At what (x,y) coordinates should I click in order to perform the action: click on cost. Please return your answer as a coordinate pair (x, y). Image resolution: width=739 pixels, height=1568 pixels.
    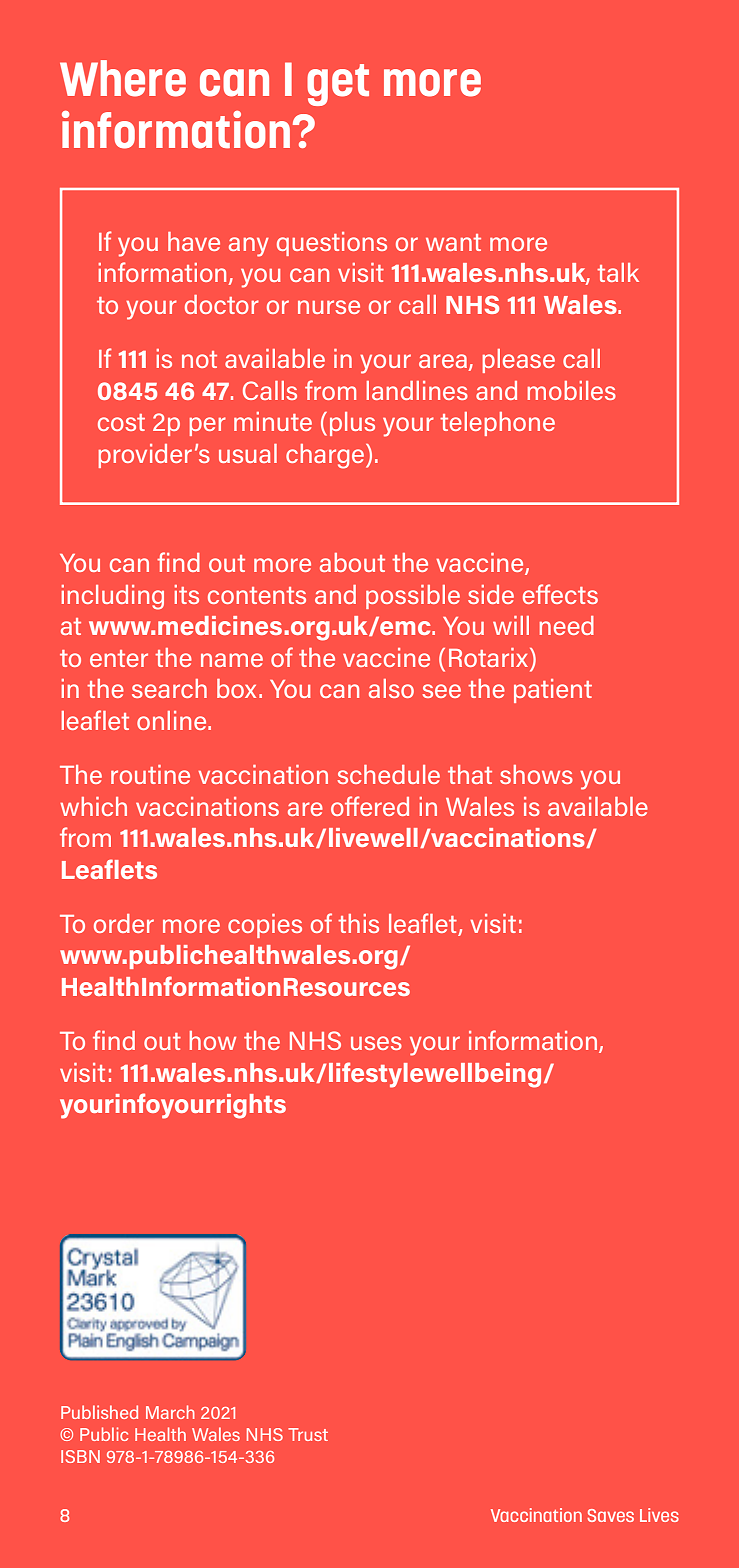
    Looking at the image, I should click on (121, 422).
